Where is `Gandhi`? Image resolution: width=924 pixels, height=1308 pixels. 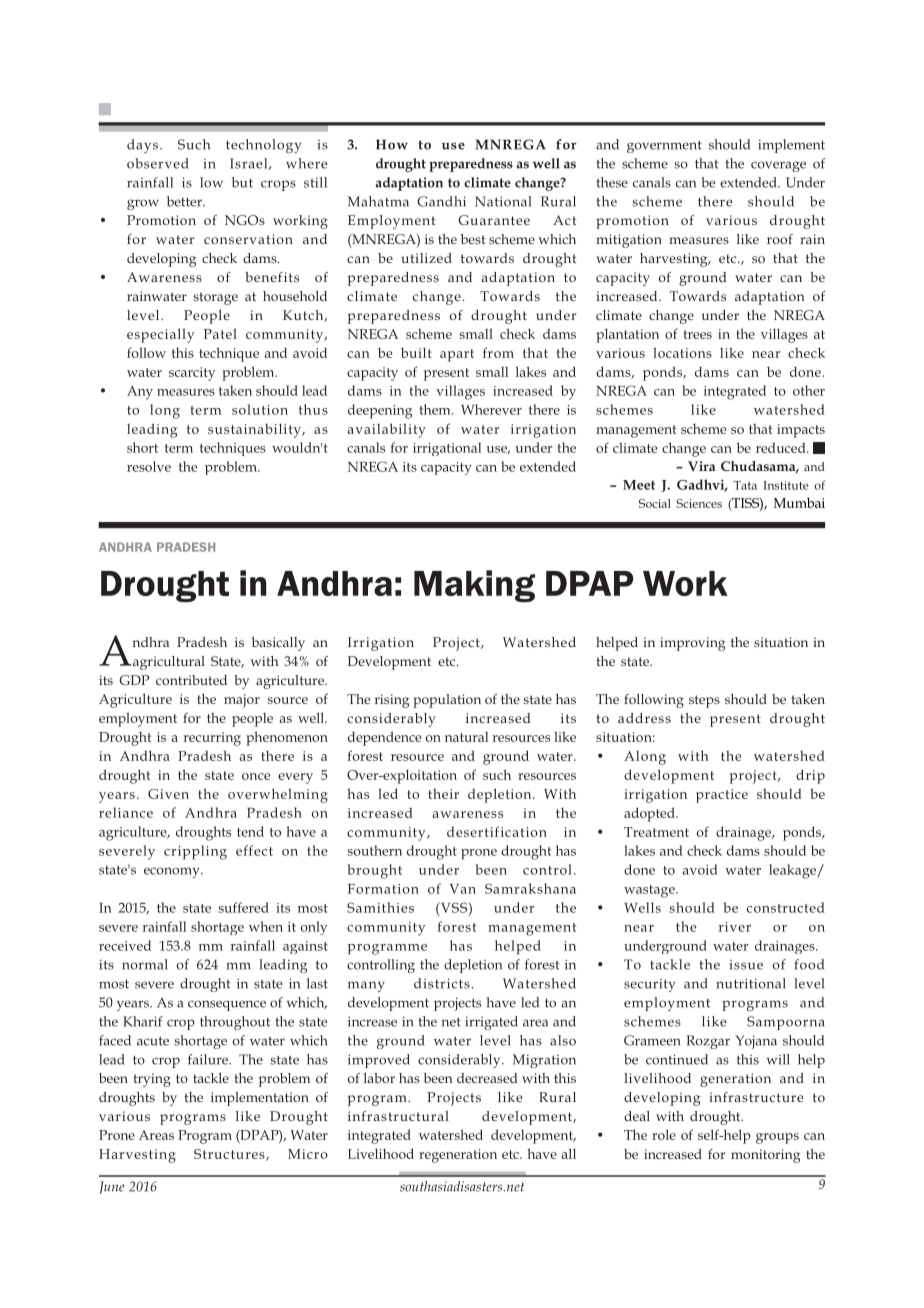 Gandhi is located at coordinates (441, 201).
